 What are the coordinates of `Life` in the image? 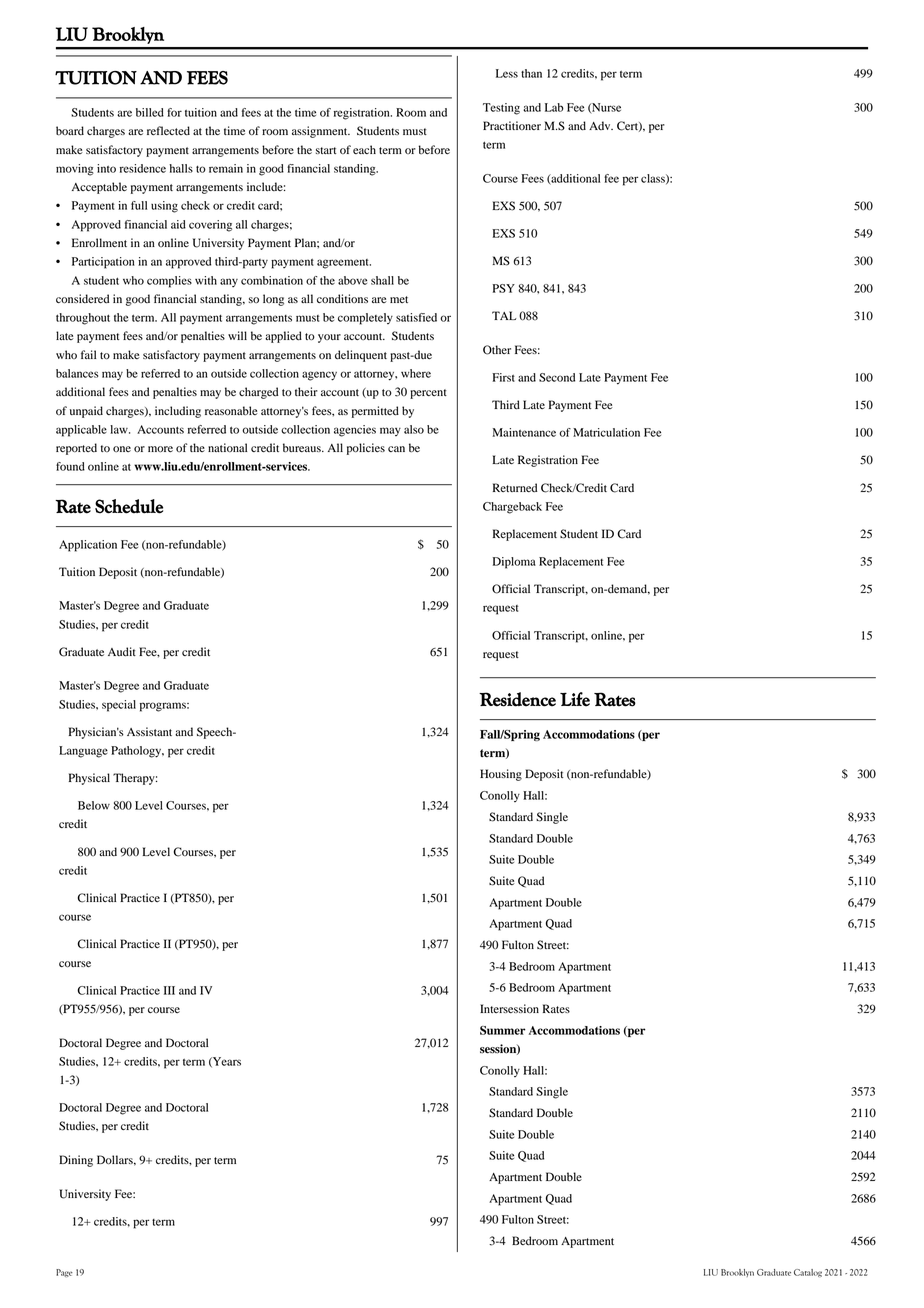 It's located at (575, 699).
